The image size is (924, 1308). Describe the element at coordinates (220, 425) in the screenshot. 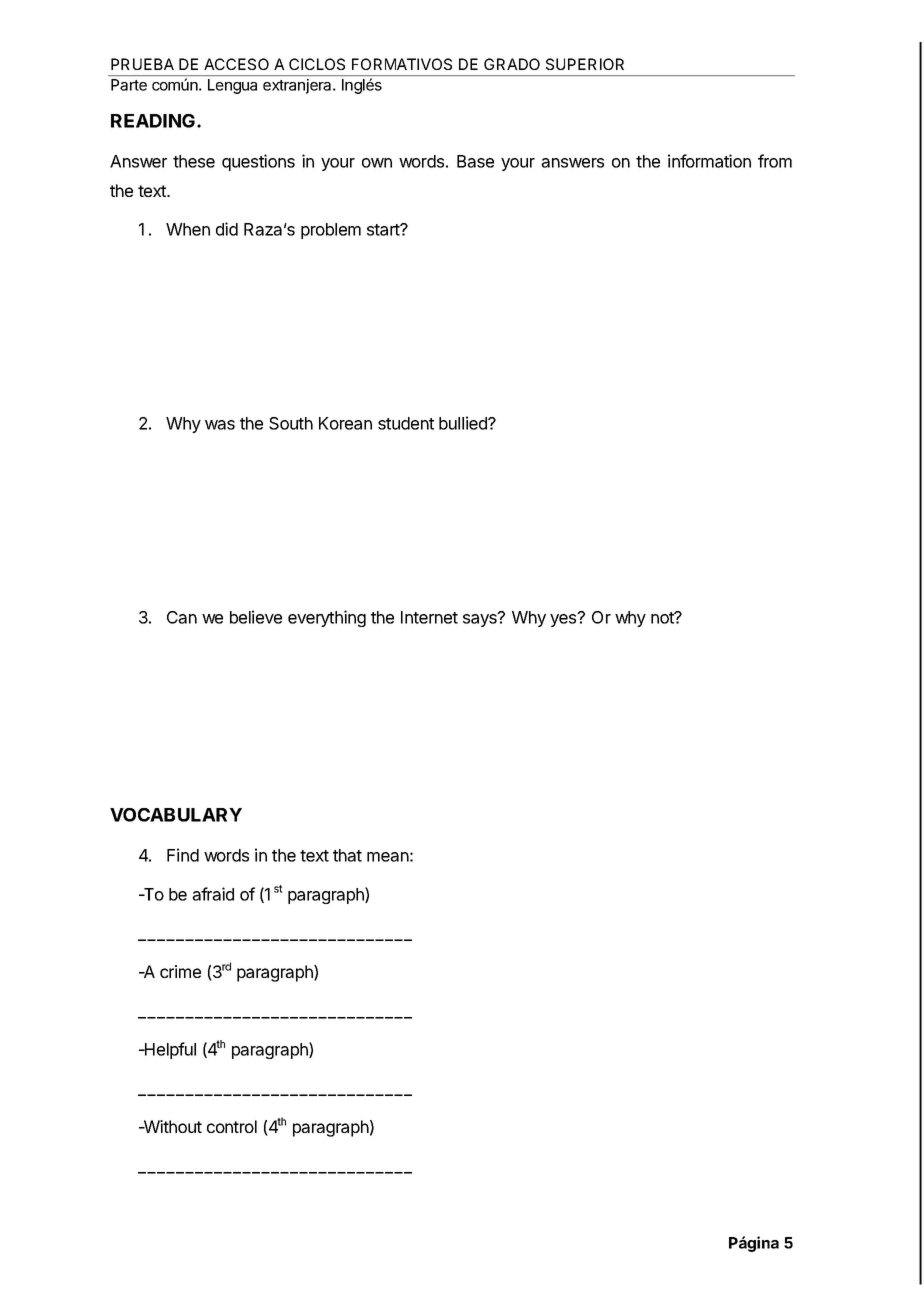

I see `was` at that location.
